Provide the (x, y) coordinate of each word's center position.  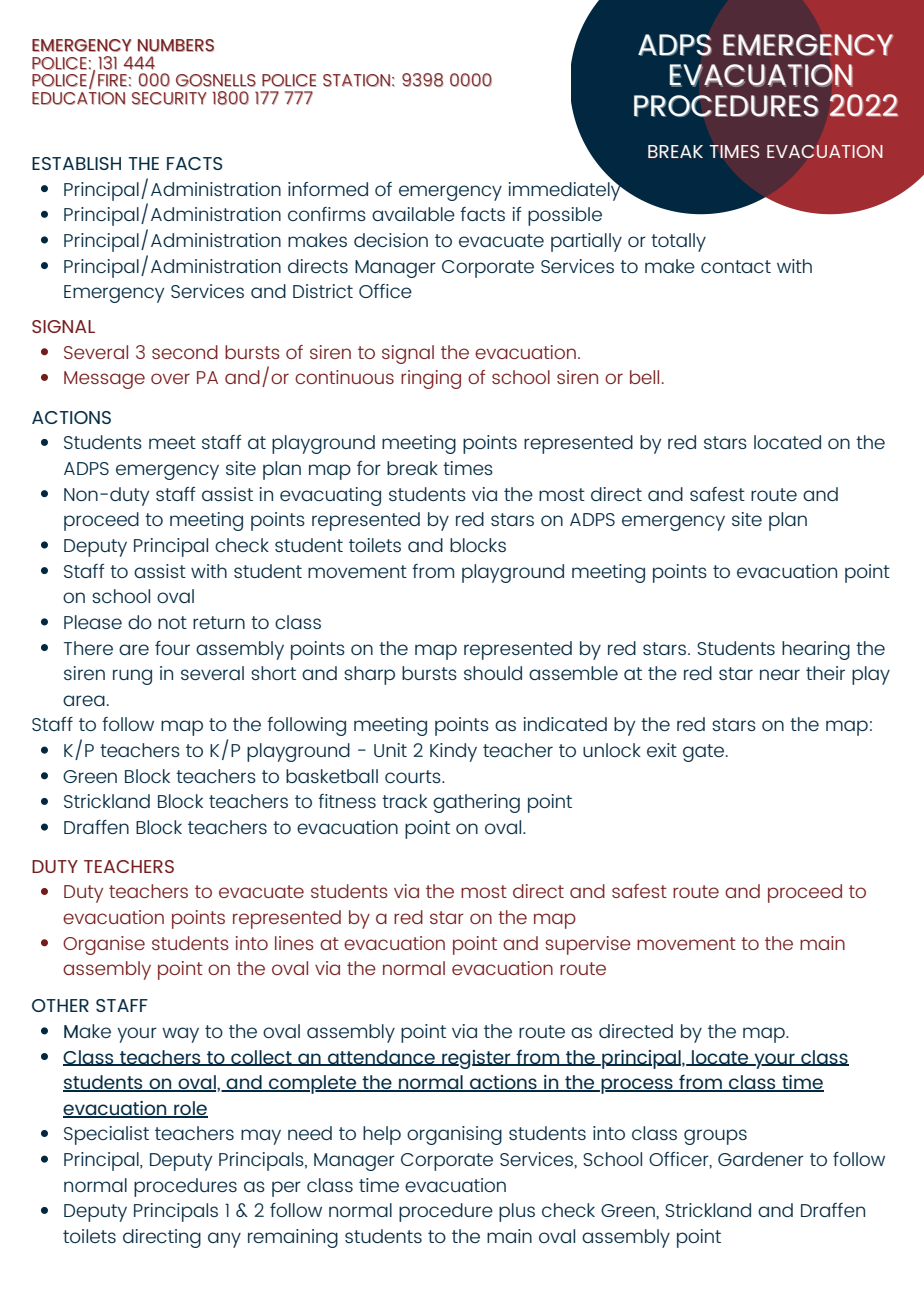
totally (678, 242)
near (780, 674)
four (172, 648)
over (170, 378)
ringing (431, 379)
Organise (104, 945)
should (493, 673)
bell (644, 377)
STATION (356, 80)
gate (703, 753)
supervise (588, 945)
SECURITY (169, 98)
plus (517, 1212)
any (224, 1240)
